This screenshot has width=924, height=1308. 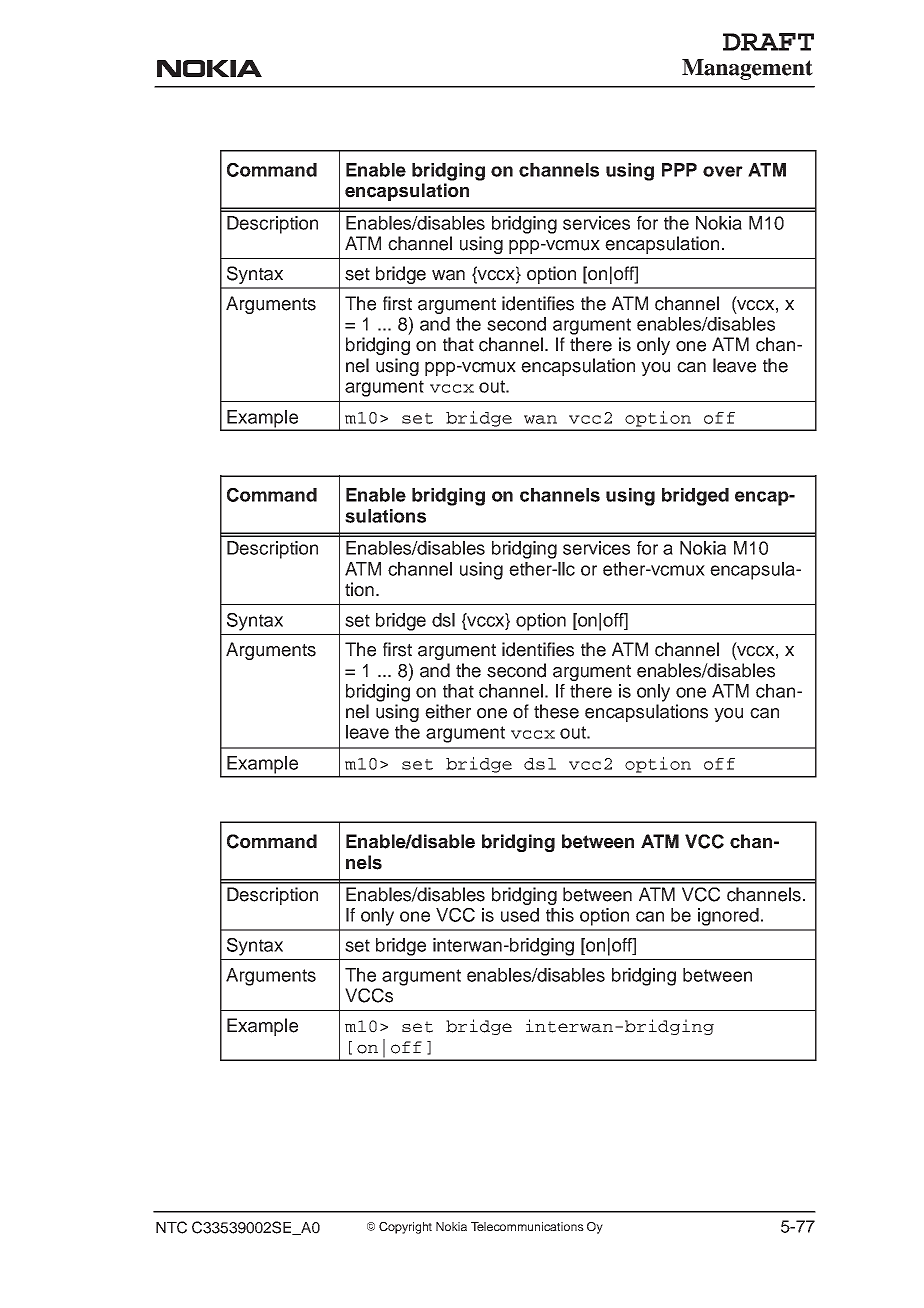 I want to click on ignored, so click(x=728, y=917).
